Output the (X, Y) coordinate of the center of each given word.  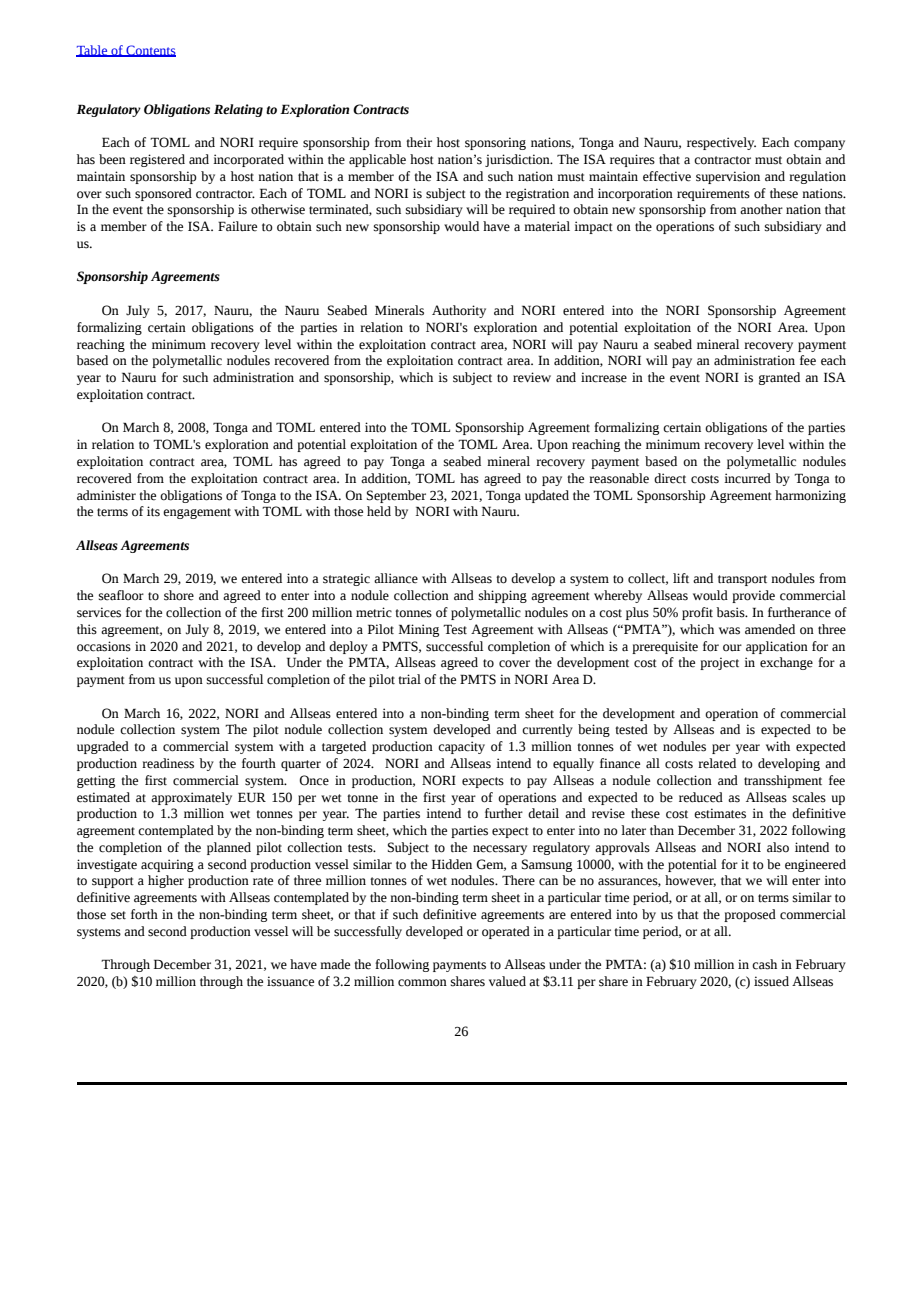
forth (144, 914)
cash (764, 964)
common (422, 983)
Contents (150, 51)
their (419, 142)
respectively (721, 143)
